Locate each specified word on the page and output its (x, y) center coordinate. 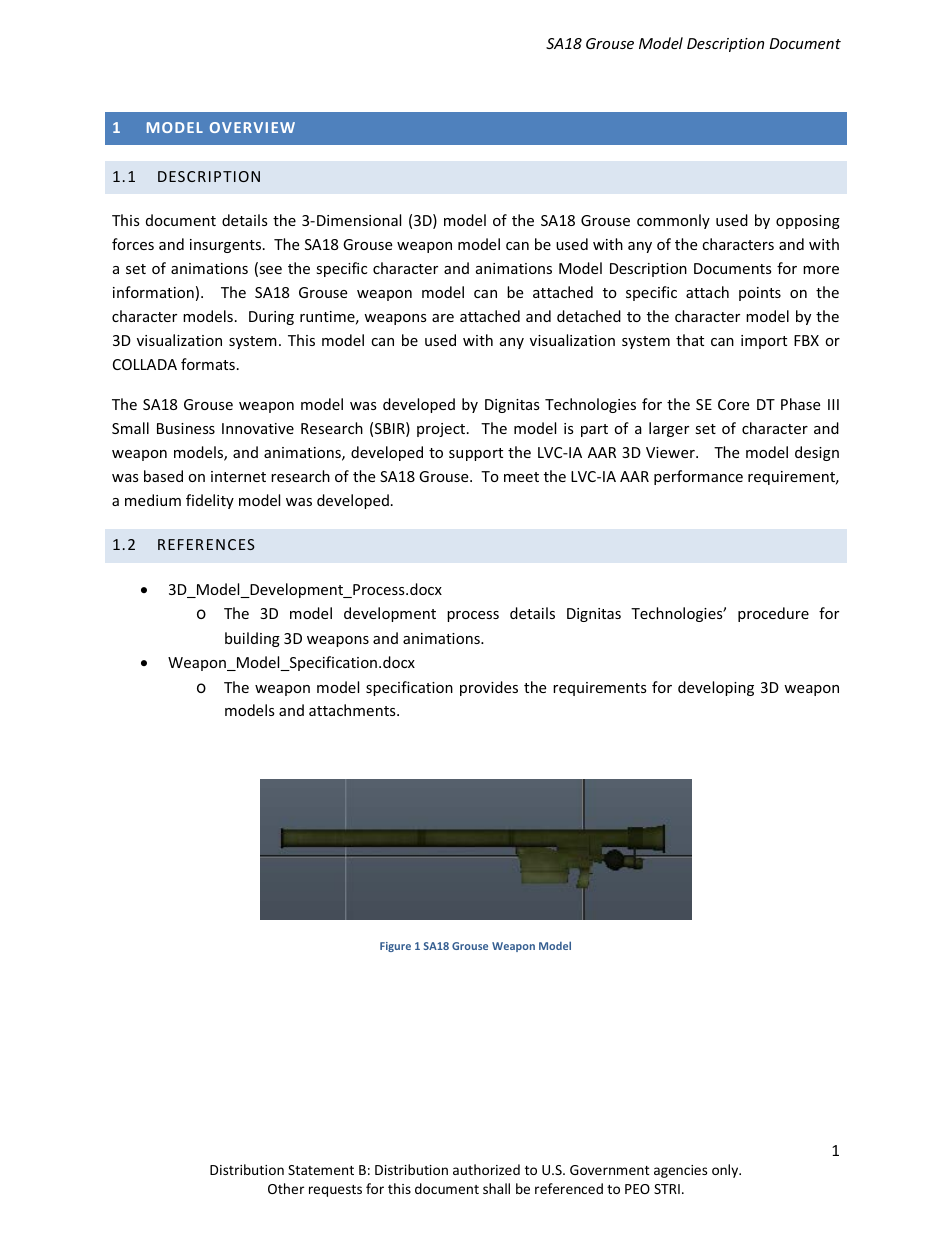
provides (489, 688)
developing (716, 688)
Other (286, 1188)
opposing (808, 222)
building (252, 639)
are (443, 318)
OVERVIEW (252, 127)
